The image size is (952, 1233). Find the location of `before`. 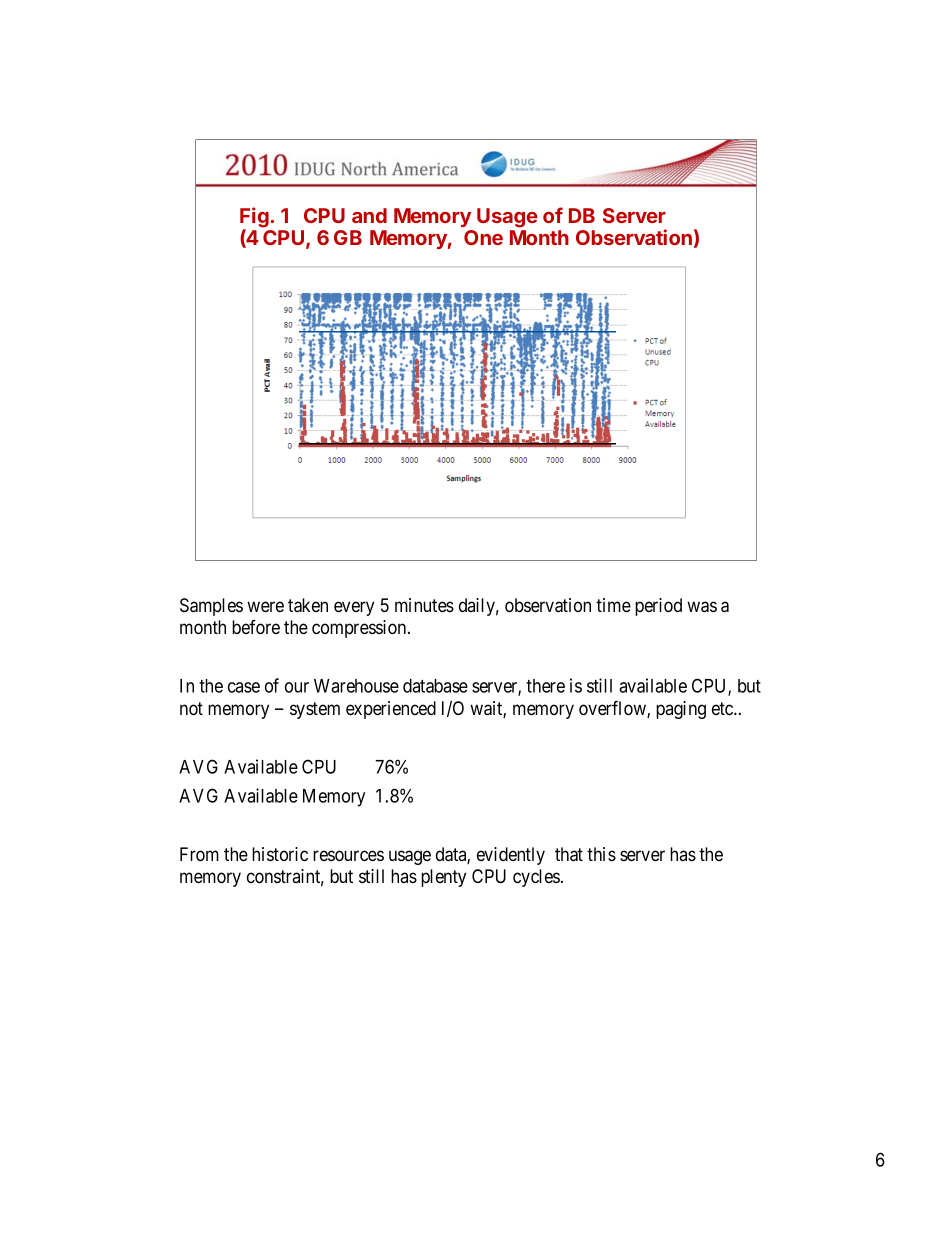

before is located at coordinates (256, 627).
